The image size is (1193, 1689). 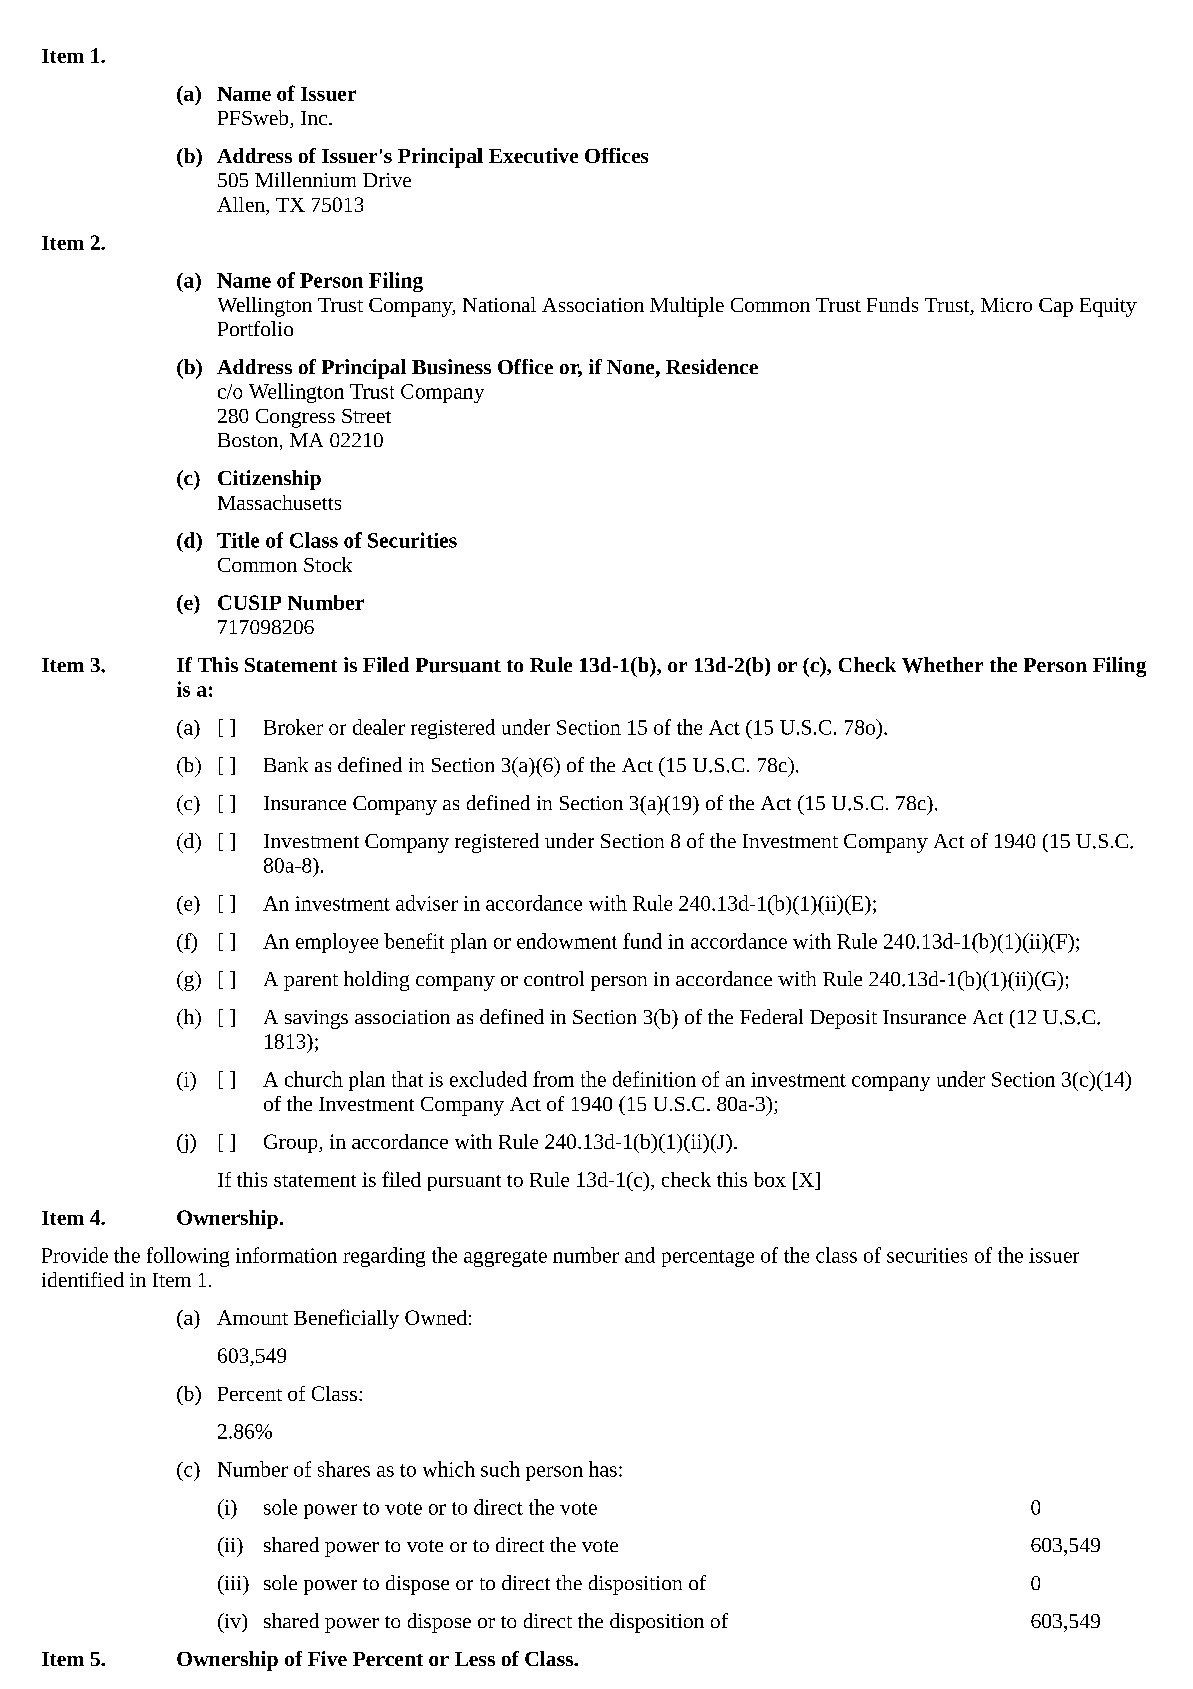 What do you see at coordinates (567, 941) in the screenshot?
I see `endowment` at bounding box center [567, 941].
